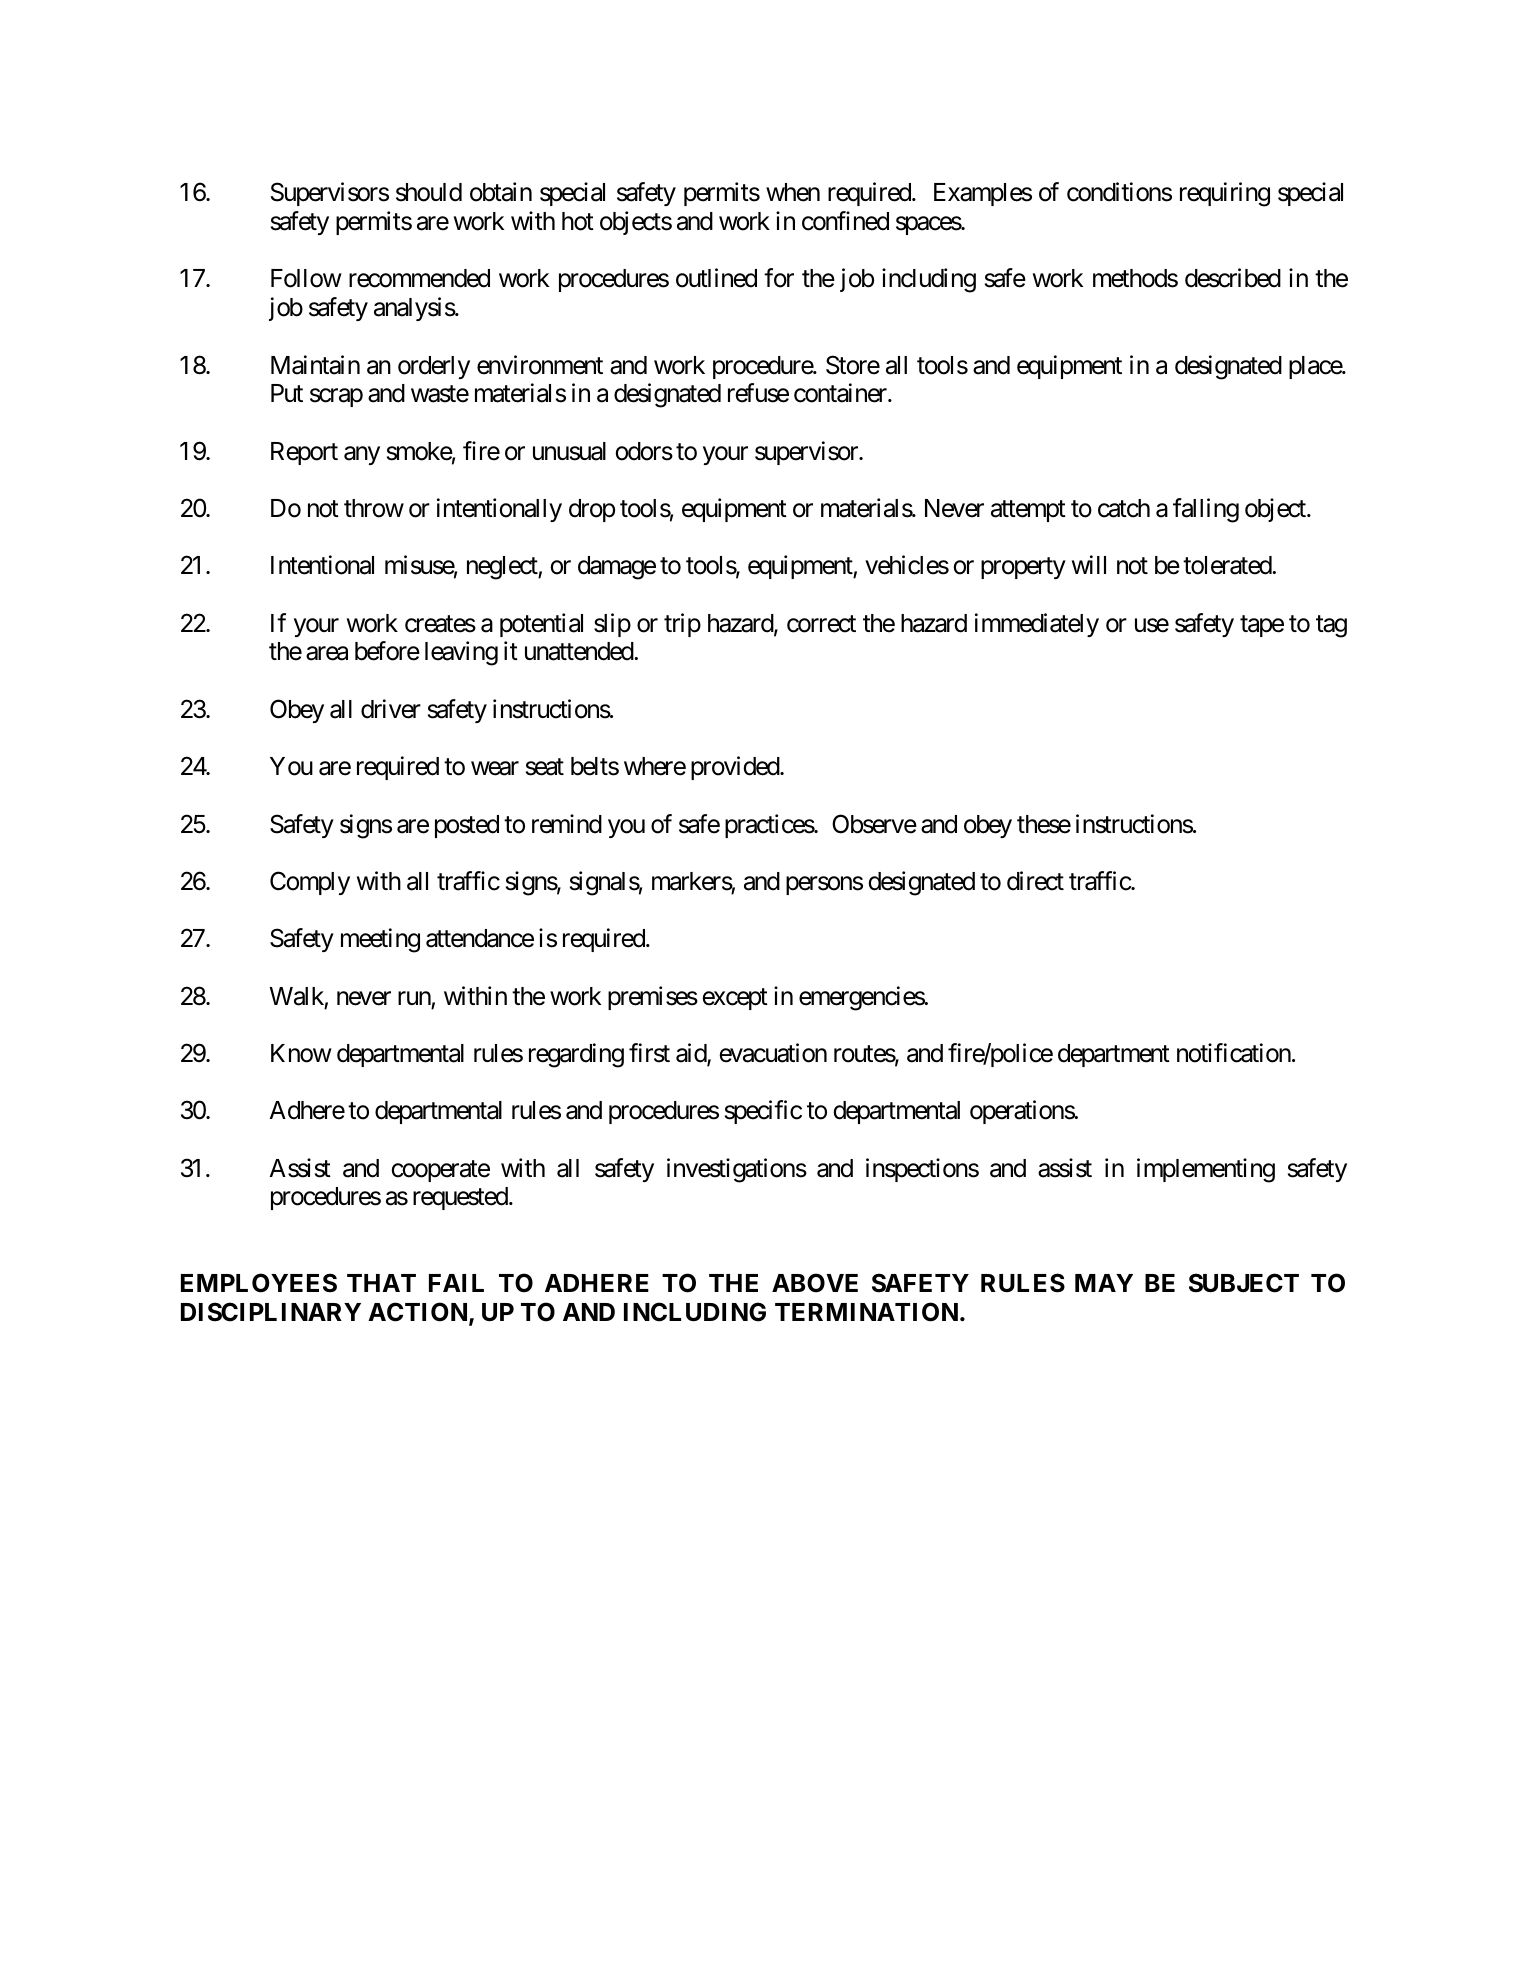  I want to click on meeting, so click(380, 940).
